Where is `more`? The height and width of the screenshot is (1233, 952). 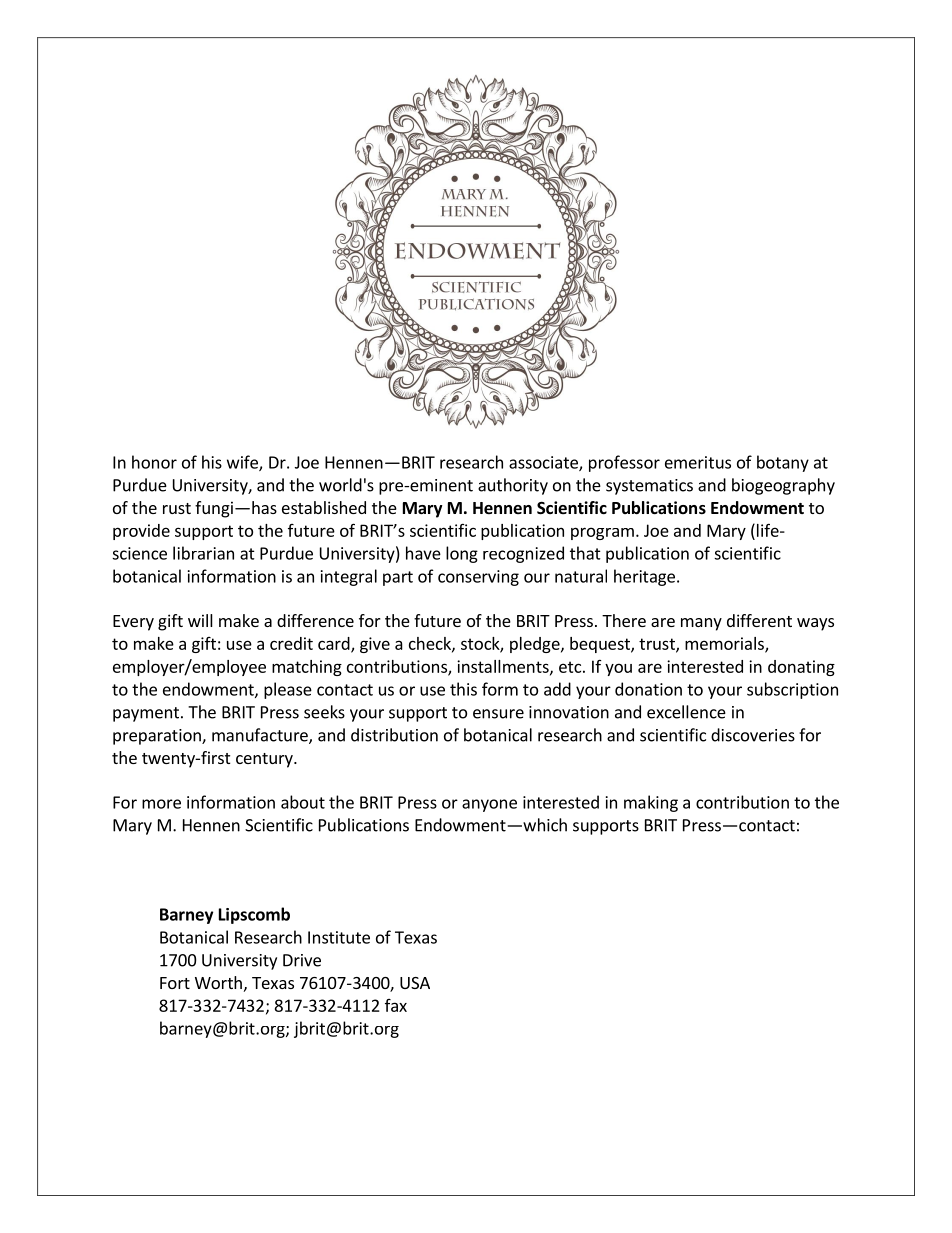 more is located at coordinates (161, 804).
